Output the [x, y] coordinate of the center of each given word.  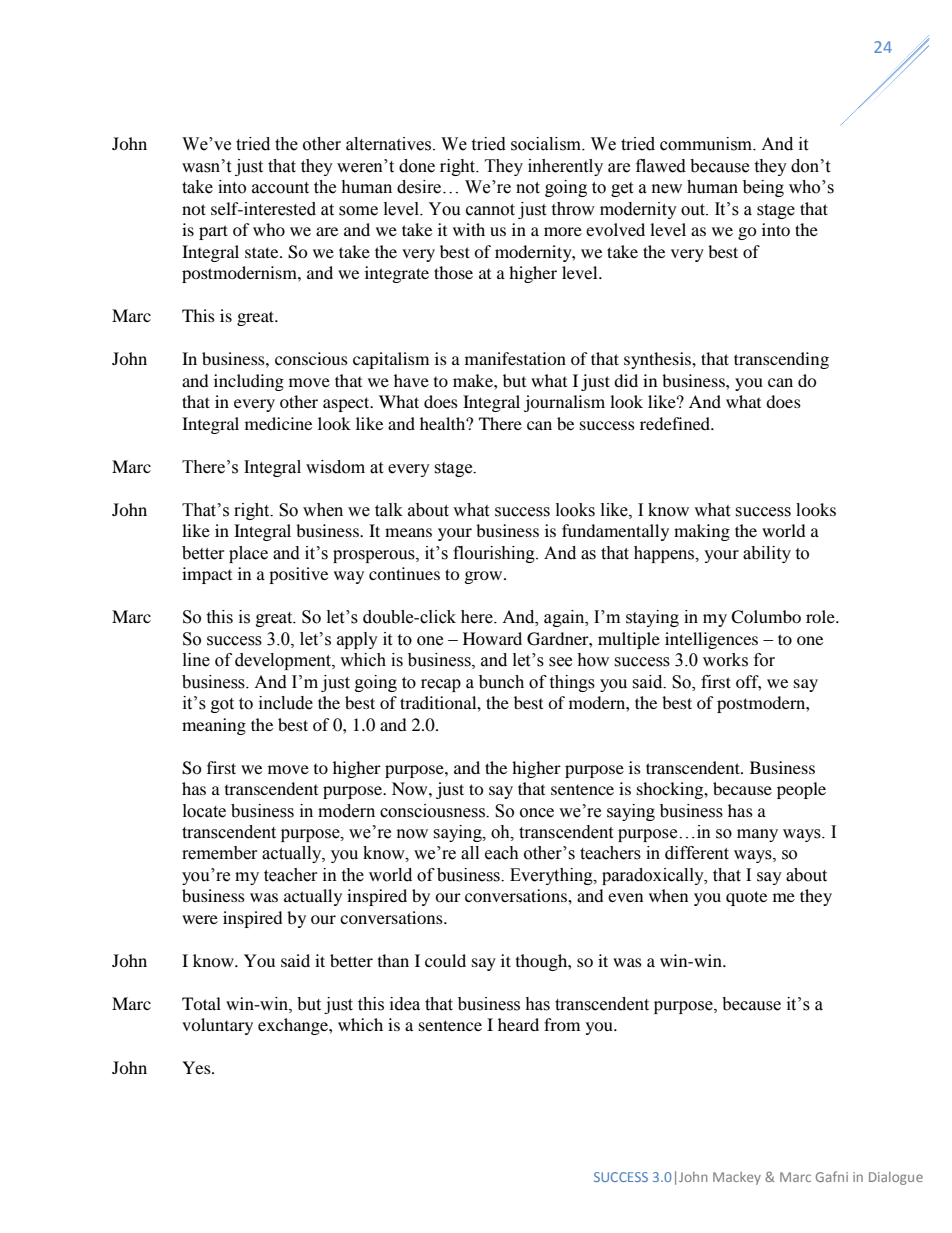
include [286, 703]
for [764, 660]
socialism [547, 144]
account [280, 188]
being [763, 188]
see [560, 662]
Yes [197, 1067]
